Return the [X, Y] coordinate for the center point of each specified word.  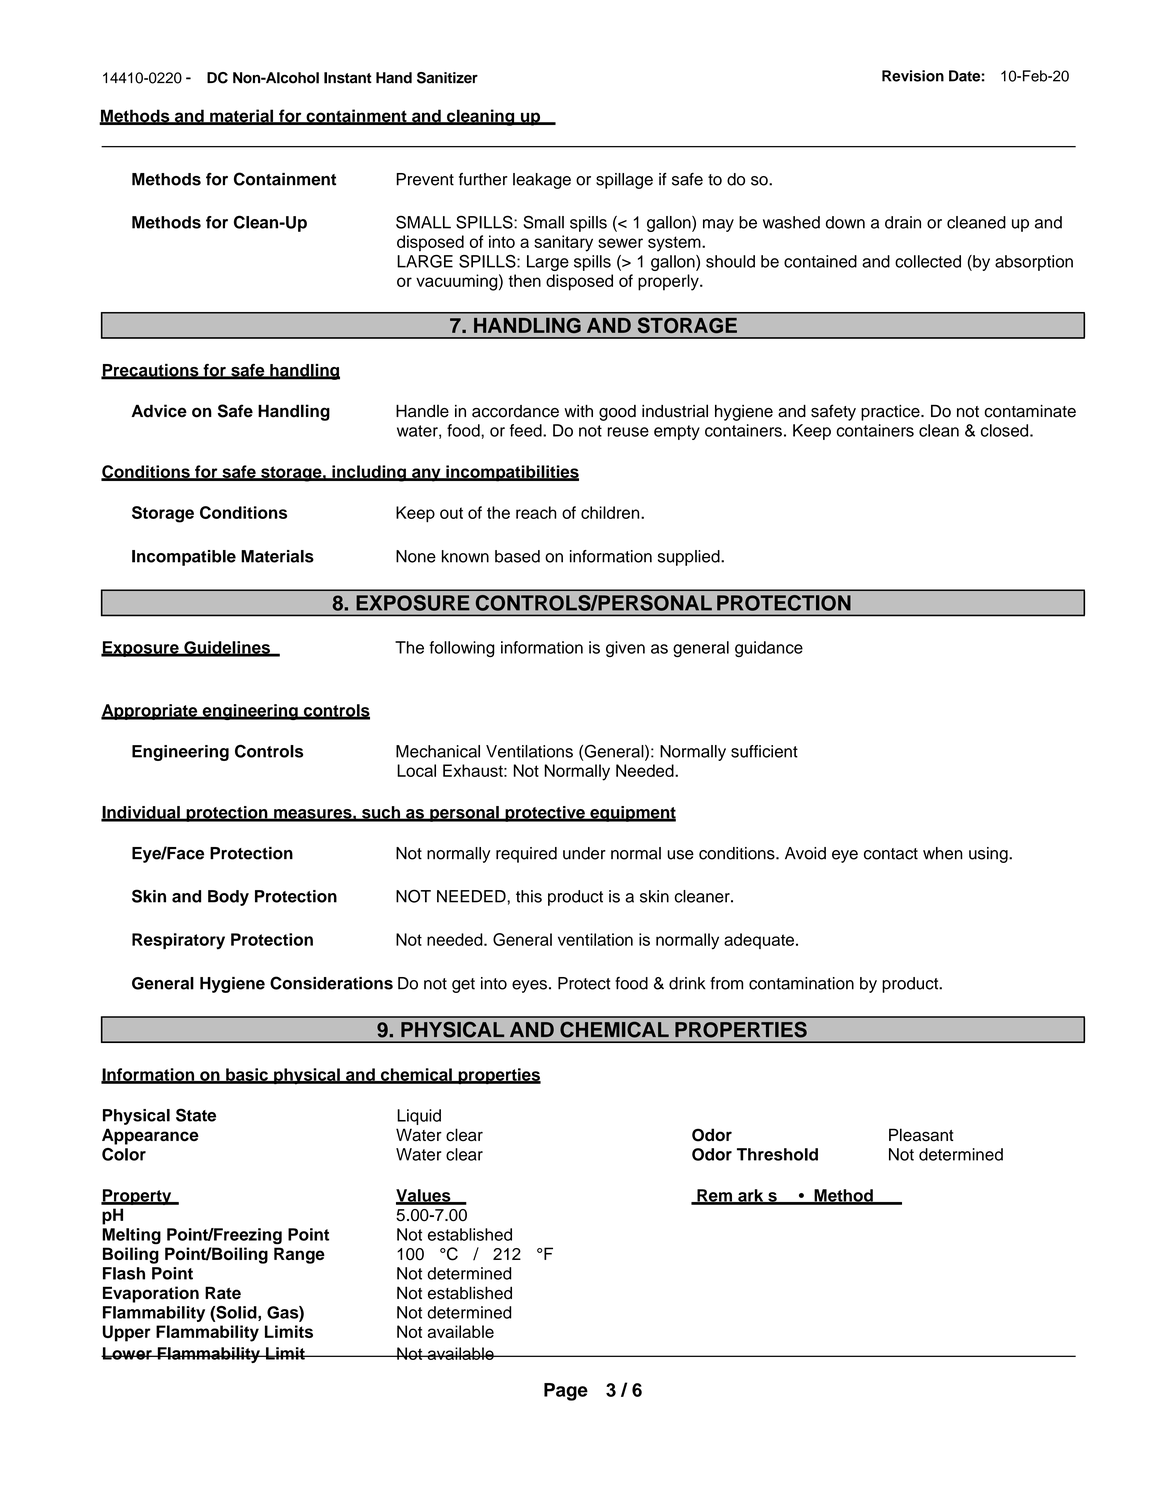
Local [416, 770]
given [625, 649]
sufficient [764, 751]
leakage [542, 181]
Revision [913, 76]
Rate [223, 1293]
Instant [348, 78]
